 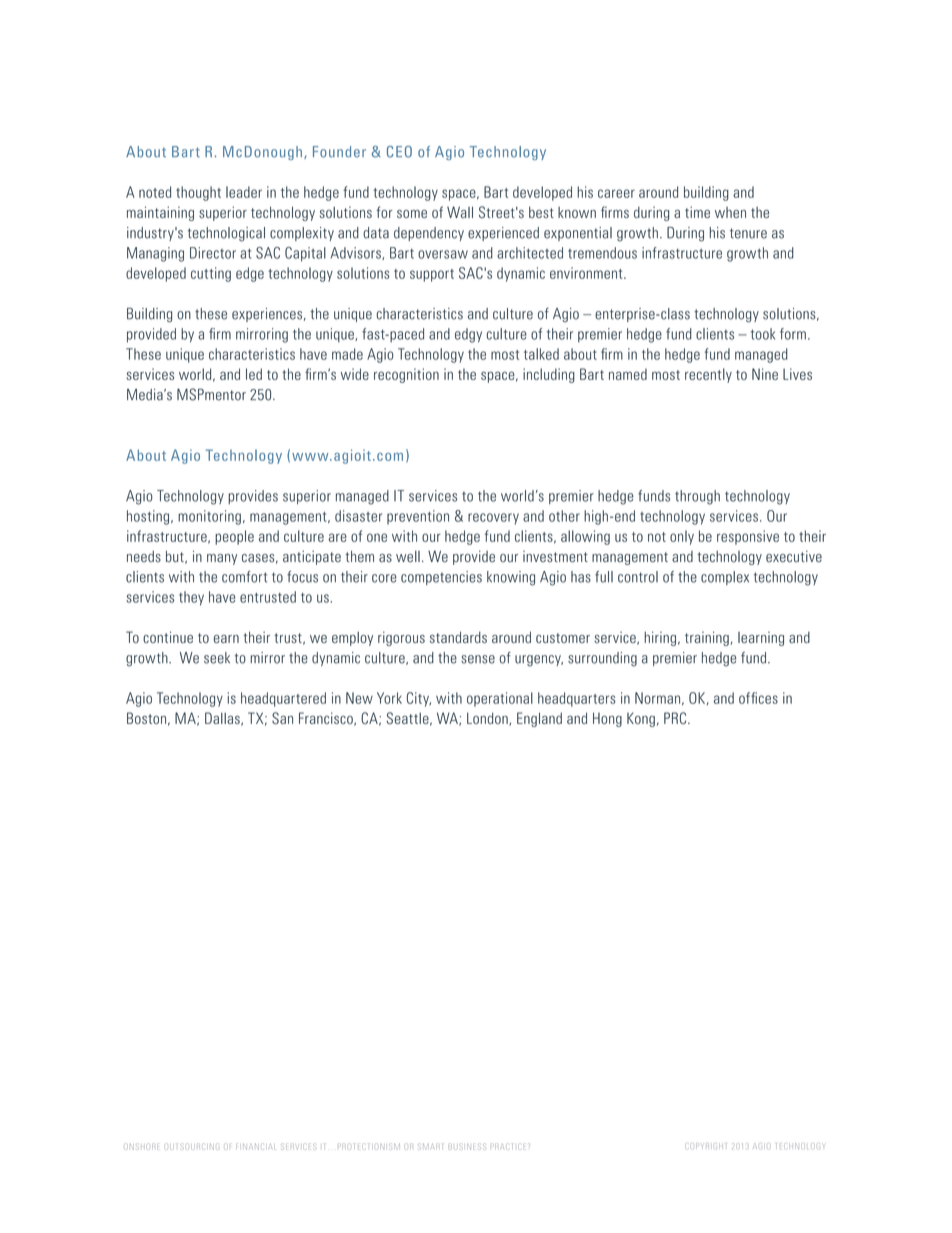 What do you see at coordinates (707, 638) in the image?
I see `training` at bounding box center [707, 638].
